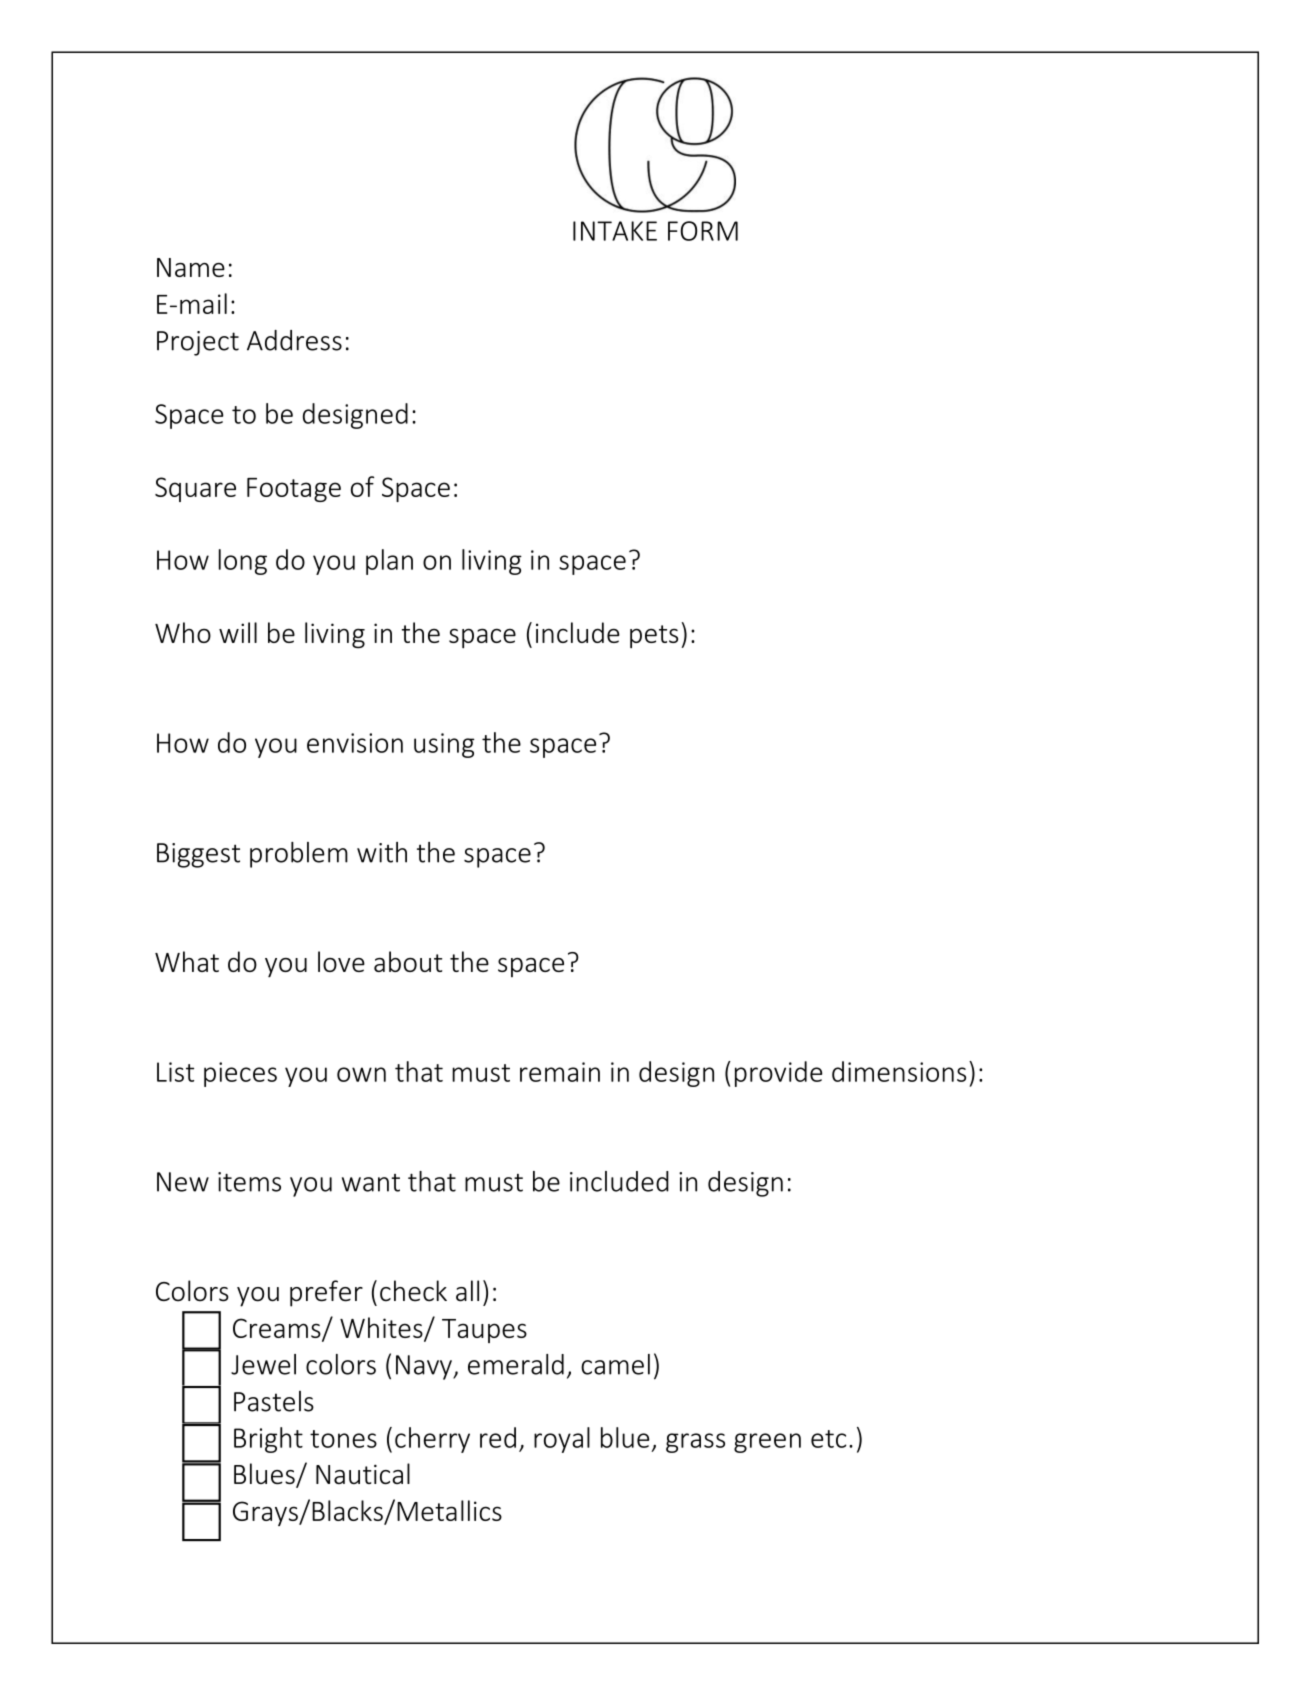 The height and width of the screenshot is (1695, 1310). I want to click on royal, so click(562, 1440).
